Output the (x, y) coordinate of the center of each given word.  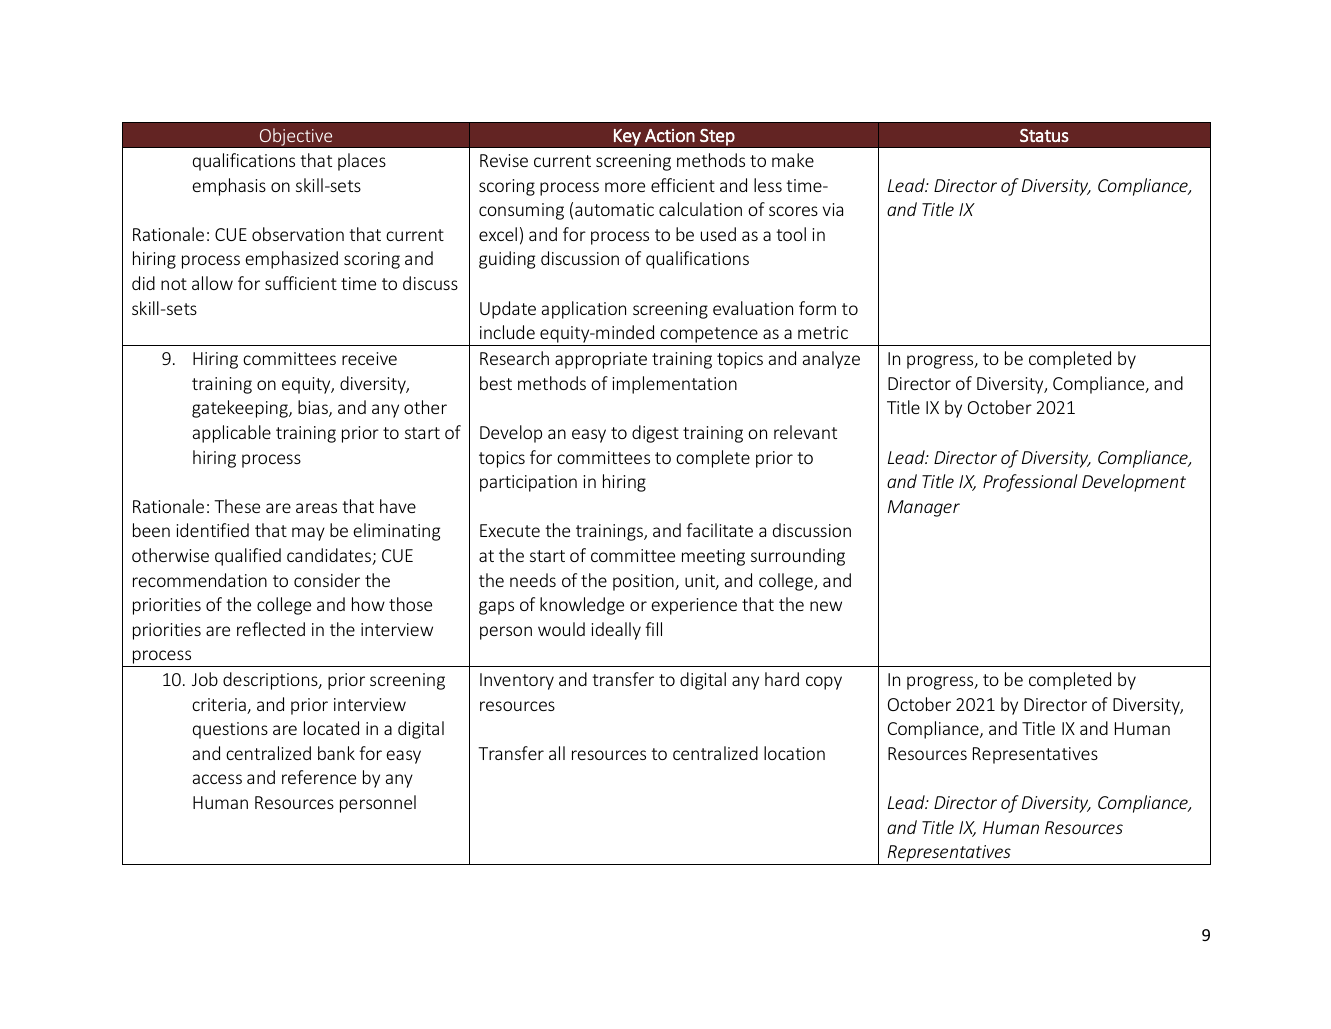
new (826, 606)
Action (670, 135)
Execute (510, 530)
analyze (831, 360)
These (237, 506)
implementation (675, 385)
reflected (271, 629)
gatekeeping (241, 409)
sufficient (301, 283)
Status (1044, 135)
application (584, 310)
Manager (924, 508)
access (217, 779)
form (817, 308)
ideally (616, 631)
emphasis (229, 187)
